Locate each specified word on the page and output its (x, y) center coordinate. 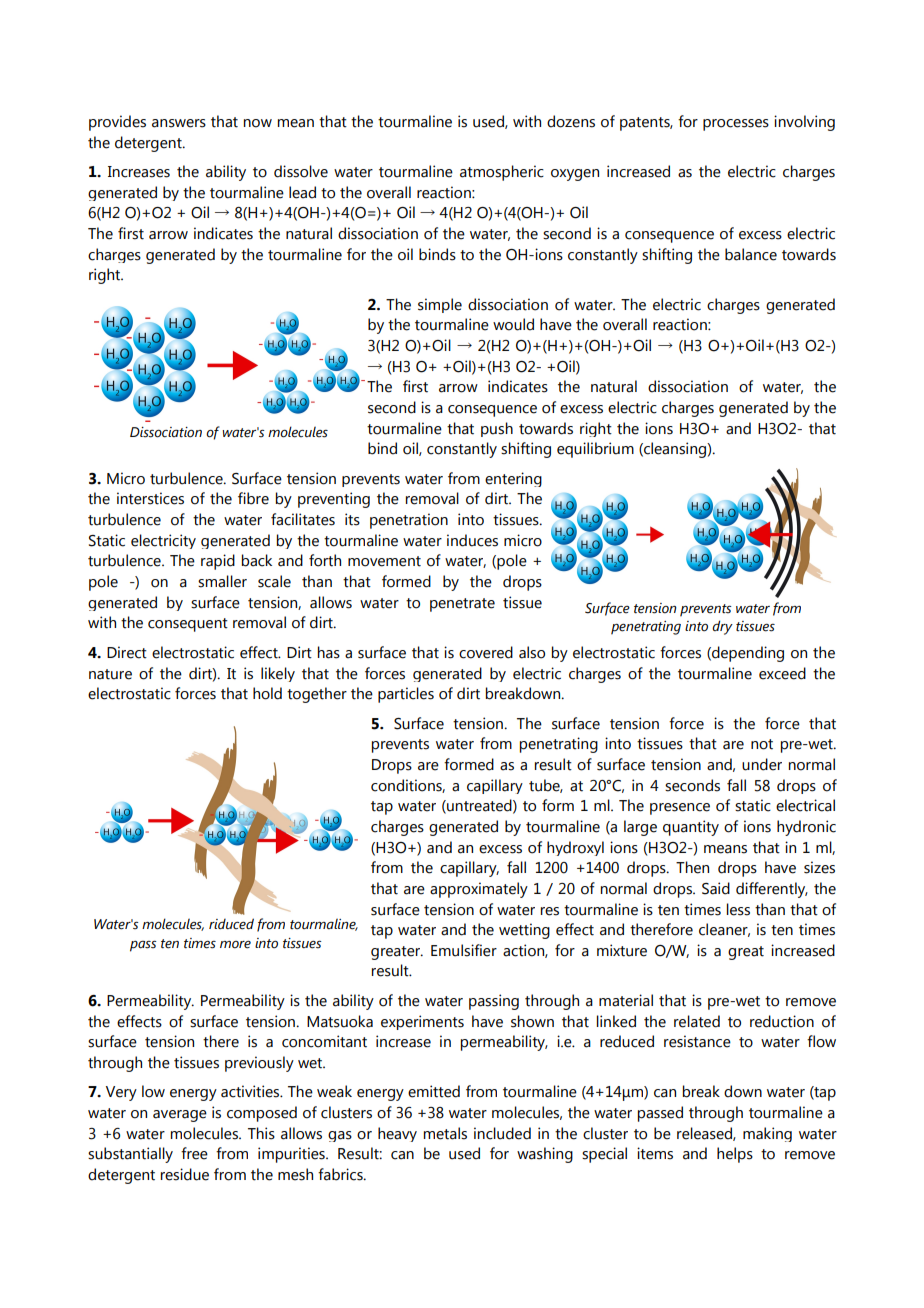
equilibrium (595, 450)
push (497, 429)
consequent (188, 625)
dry (722, 627)
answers (179, 123)
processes (736, 125)
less (738, 909)
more (235, 945)
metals (445, 1133)
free (194, 1153)
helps (735, 1155)
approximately (479, 890)
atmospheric (502, 173)
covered (486, 652)
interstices (150, 498)
